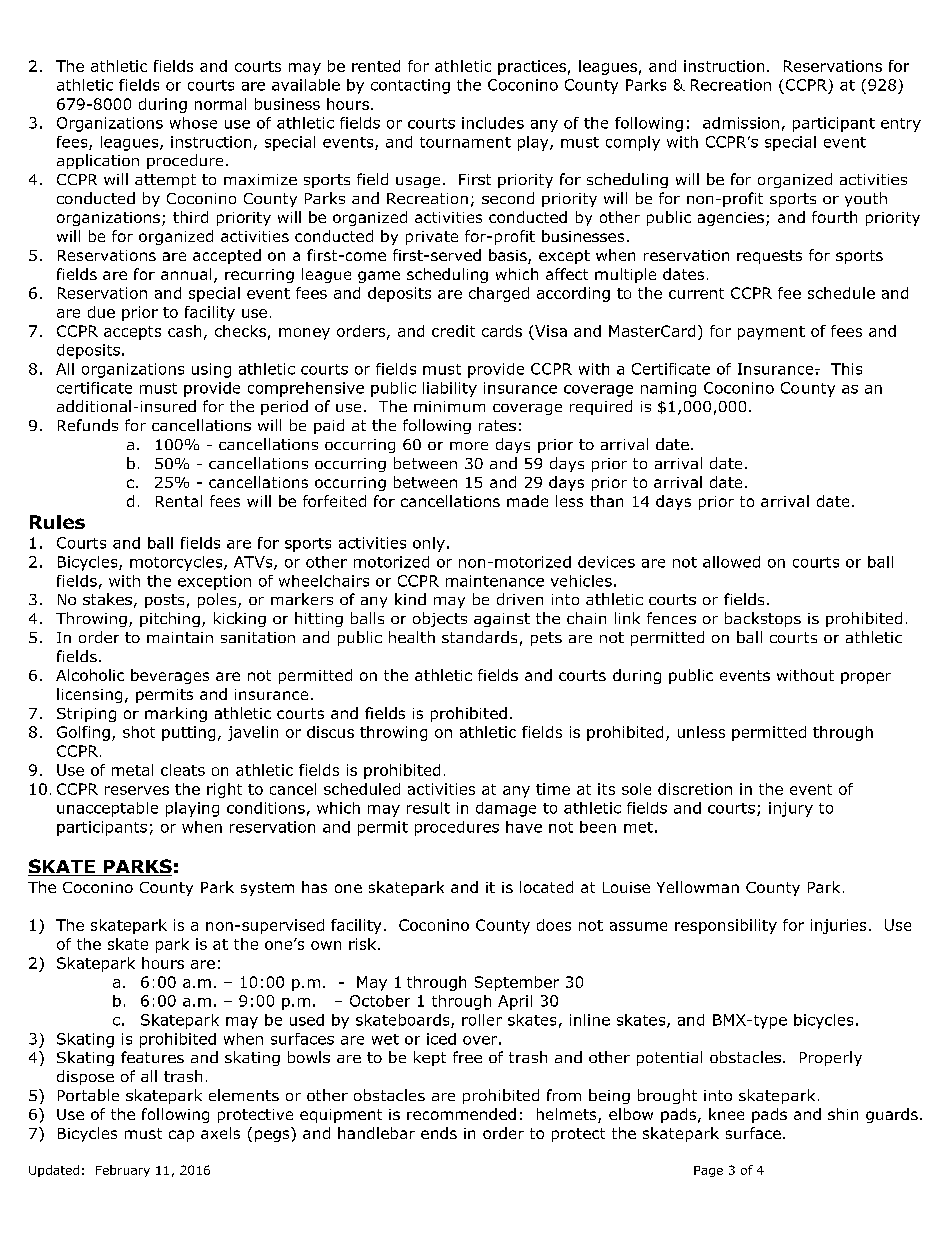 The height and width of the screenshot is (1233, 952). What do you see at coordinates (181, 1136) in the screenshot?
I see `cap` at bounding box center [181, 1136].
